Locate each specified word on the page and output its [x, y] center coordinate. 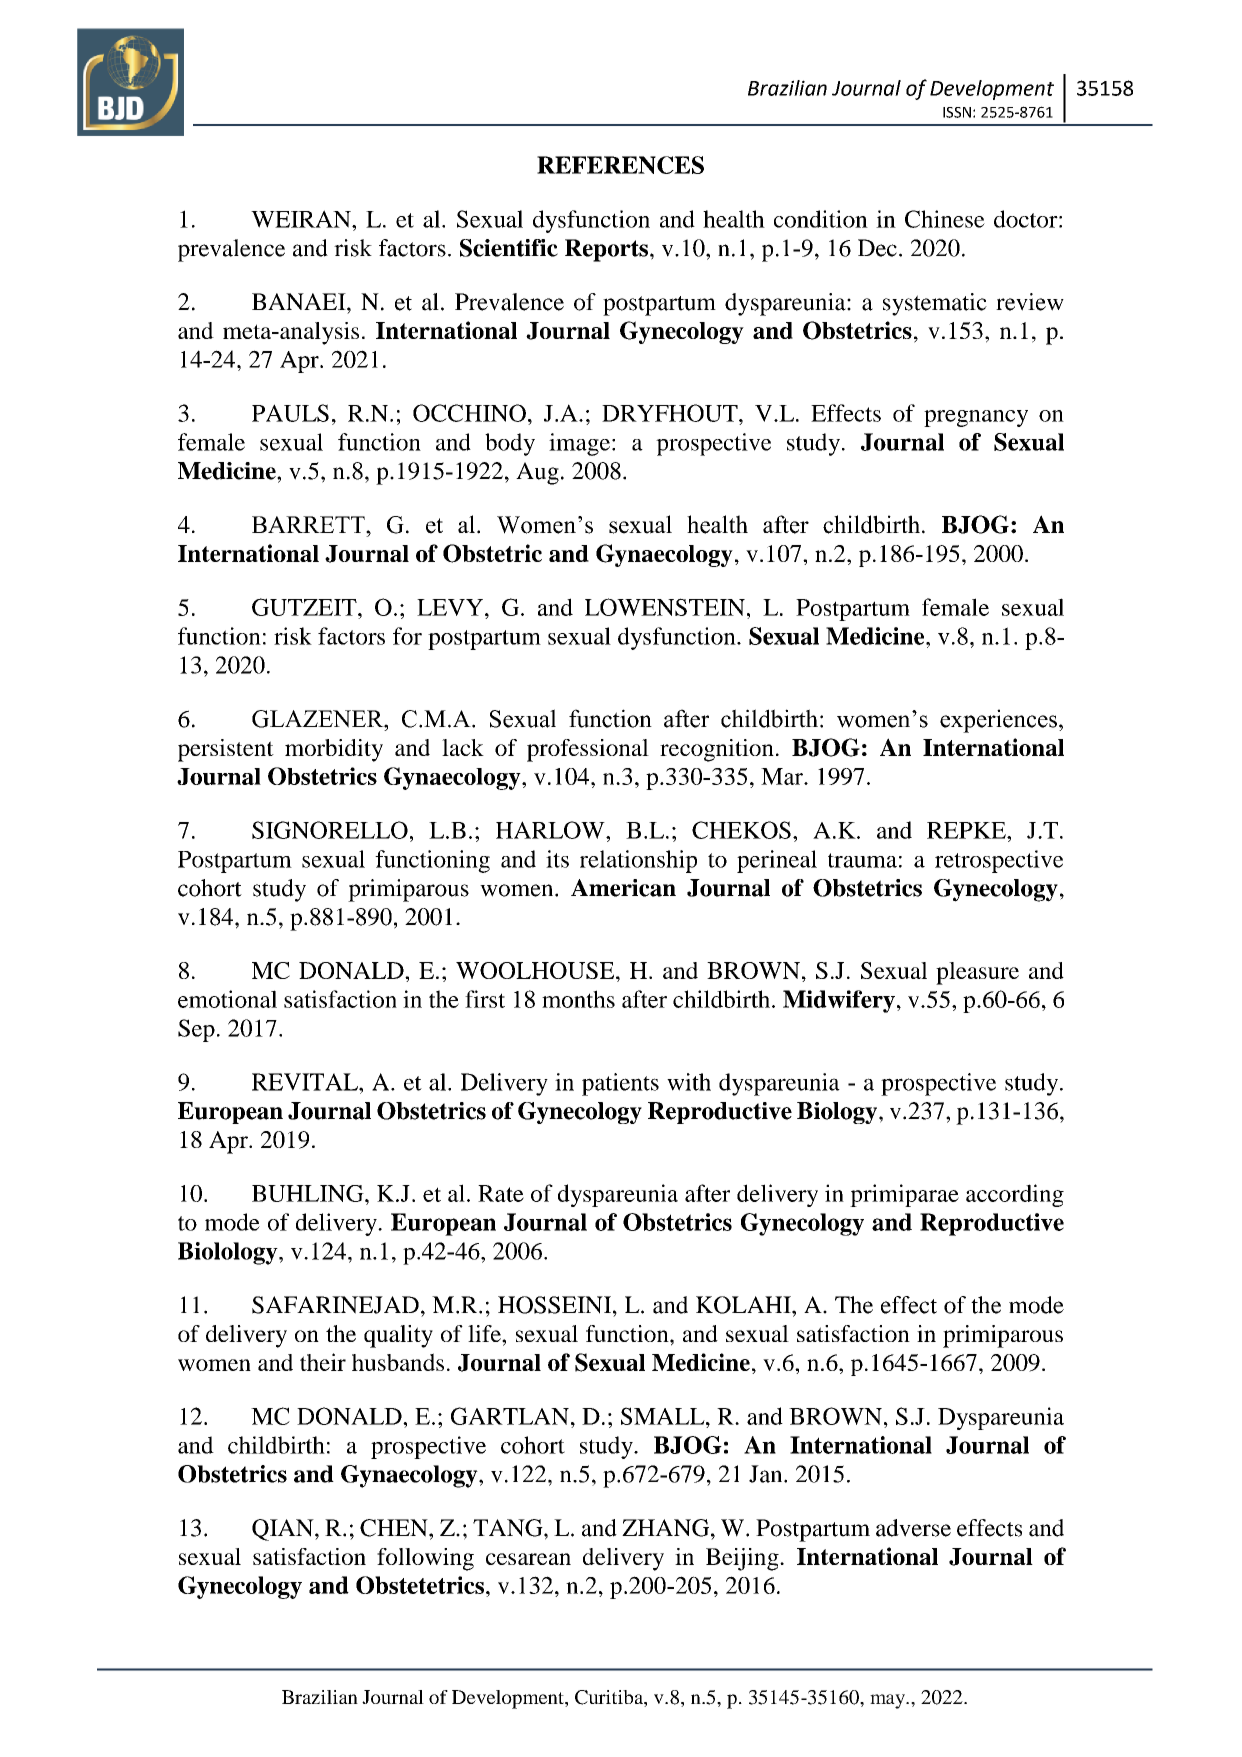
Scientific [509, 248]
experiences [998, 721]
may [888, 1701]
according [1015, 1195]
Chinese [945, 219]
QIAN [284, 1530]
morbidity [334, 750]
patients [620, 1084]
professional [588, 750]
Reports [608, 250]
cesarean [528, 1559]
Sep [196, 1030]
